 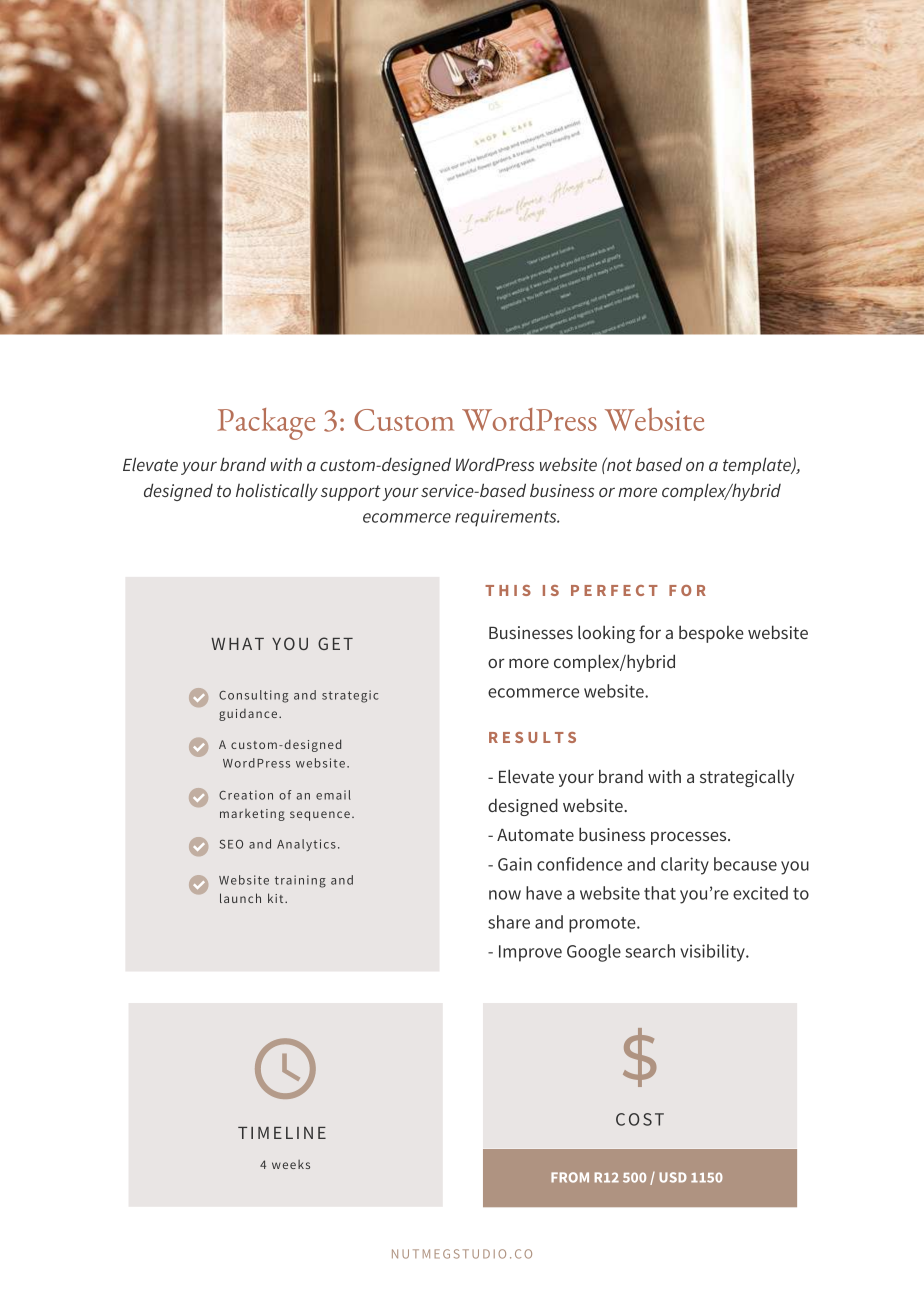 I want to click on sequence, so click(x=320, y=816).
